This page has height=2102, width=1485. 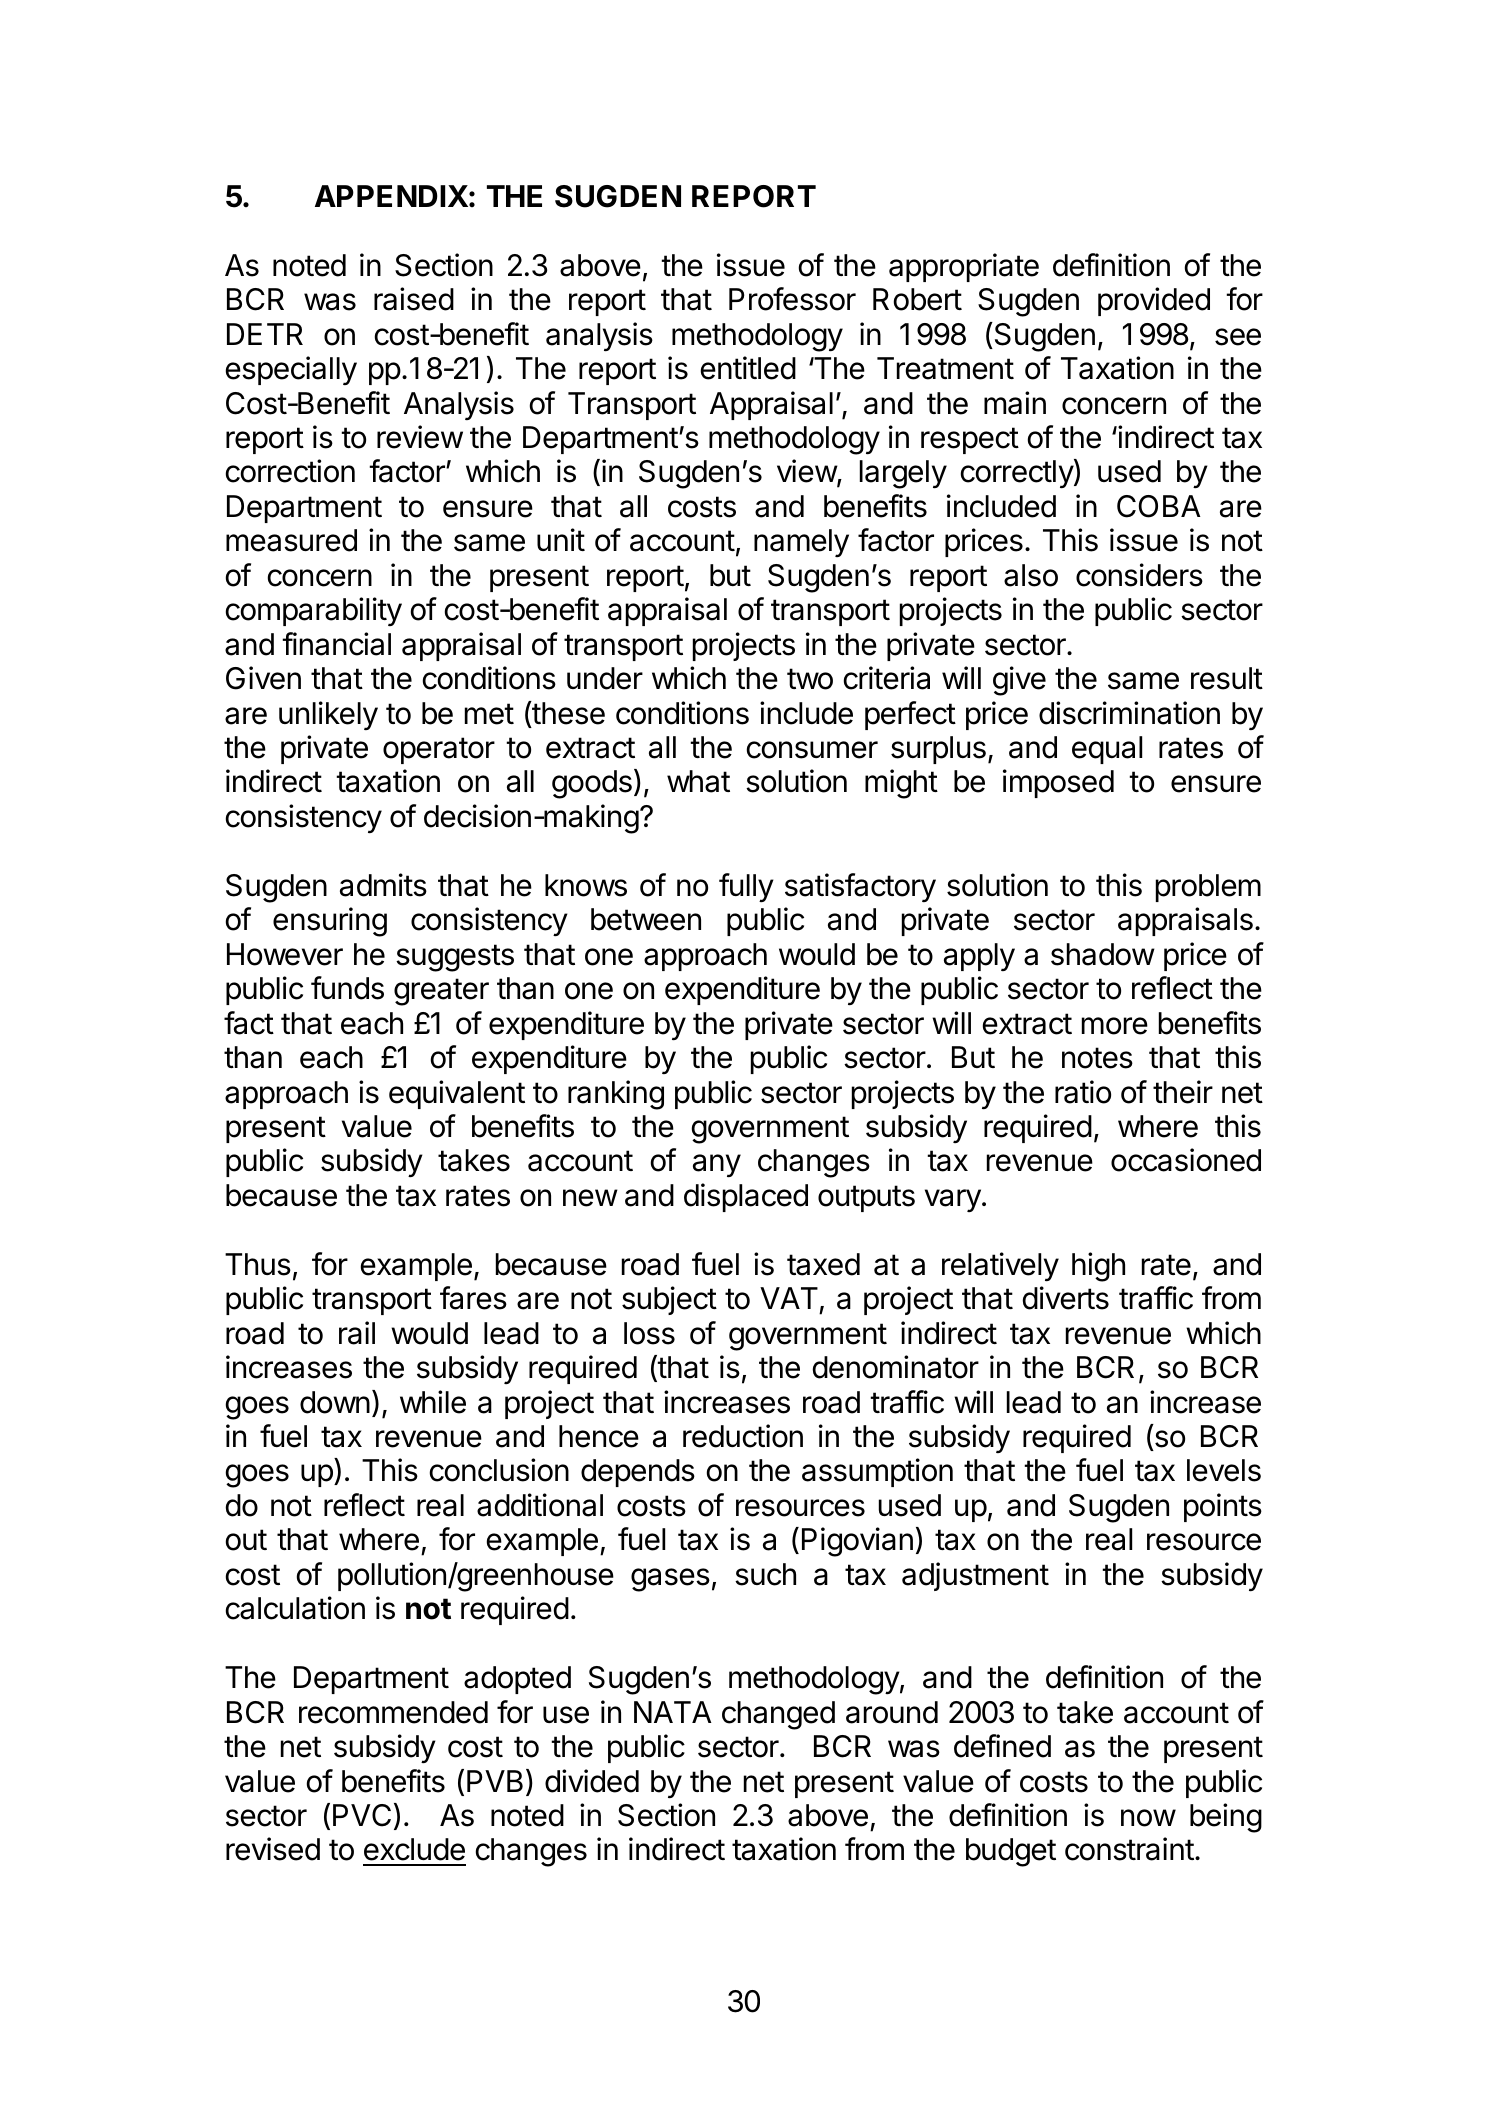 I want to click on equivalent, so click(x=457, y=1094).
